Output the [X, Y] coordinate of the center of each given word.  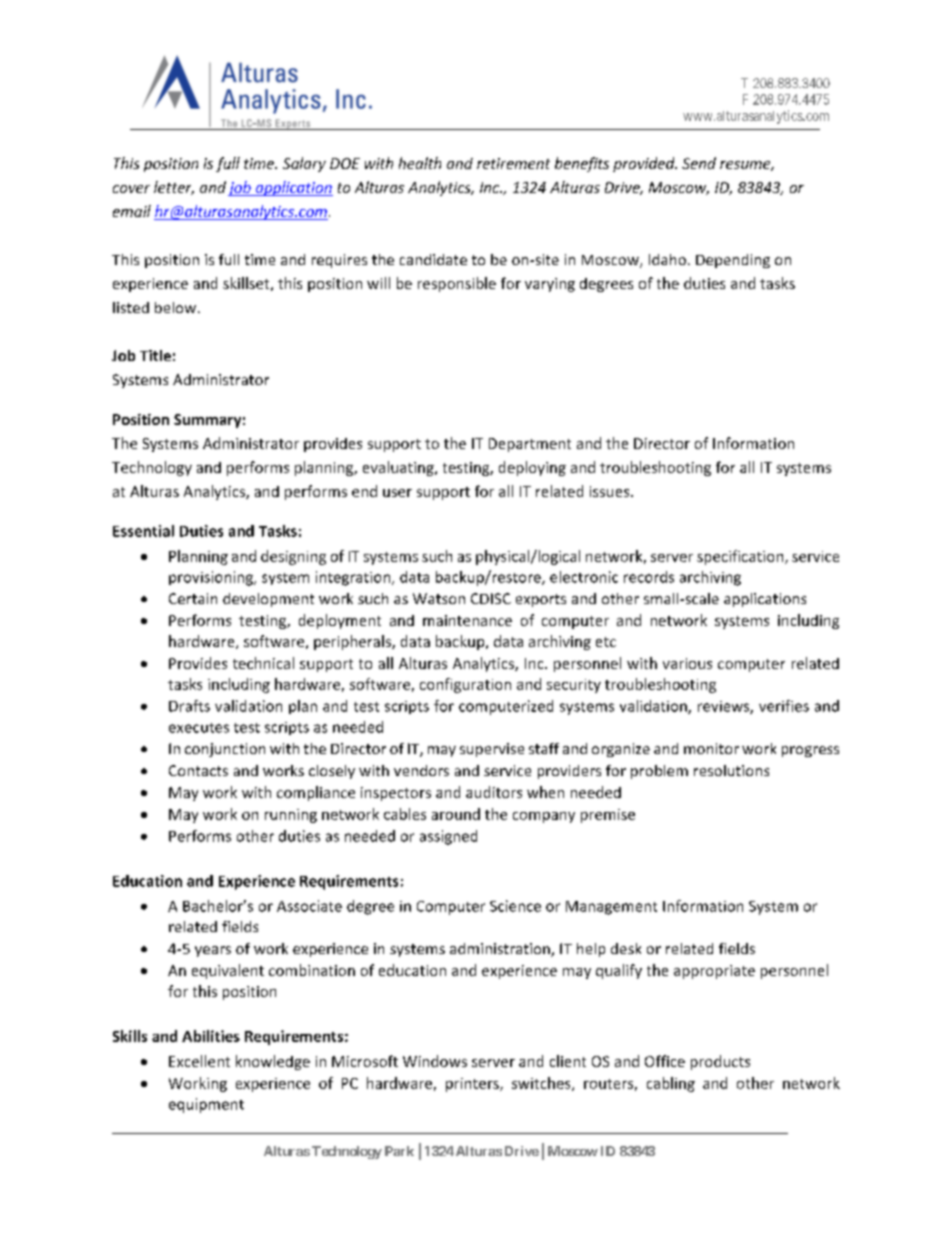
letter [174, 188]
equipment [206, 1105]
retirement [513, 163]
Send [699, 163]
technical [263, 663]
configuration [465, 685]
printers [473, 1085]
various [687, 663]
